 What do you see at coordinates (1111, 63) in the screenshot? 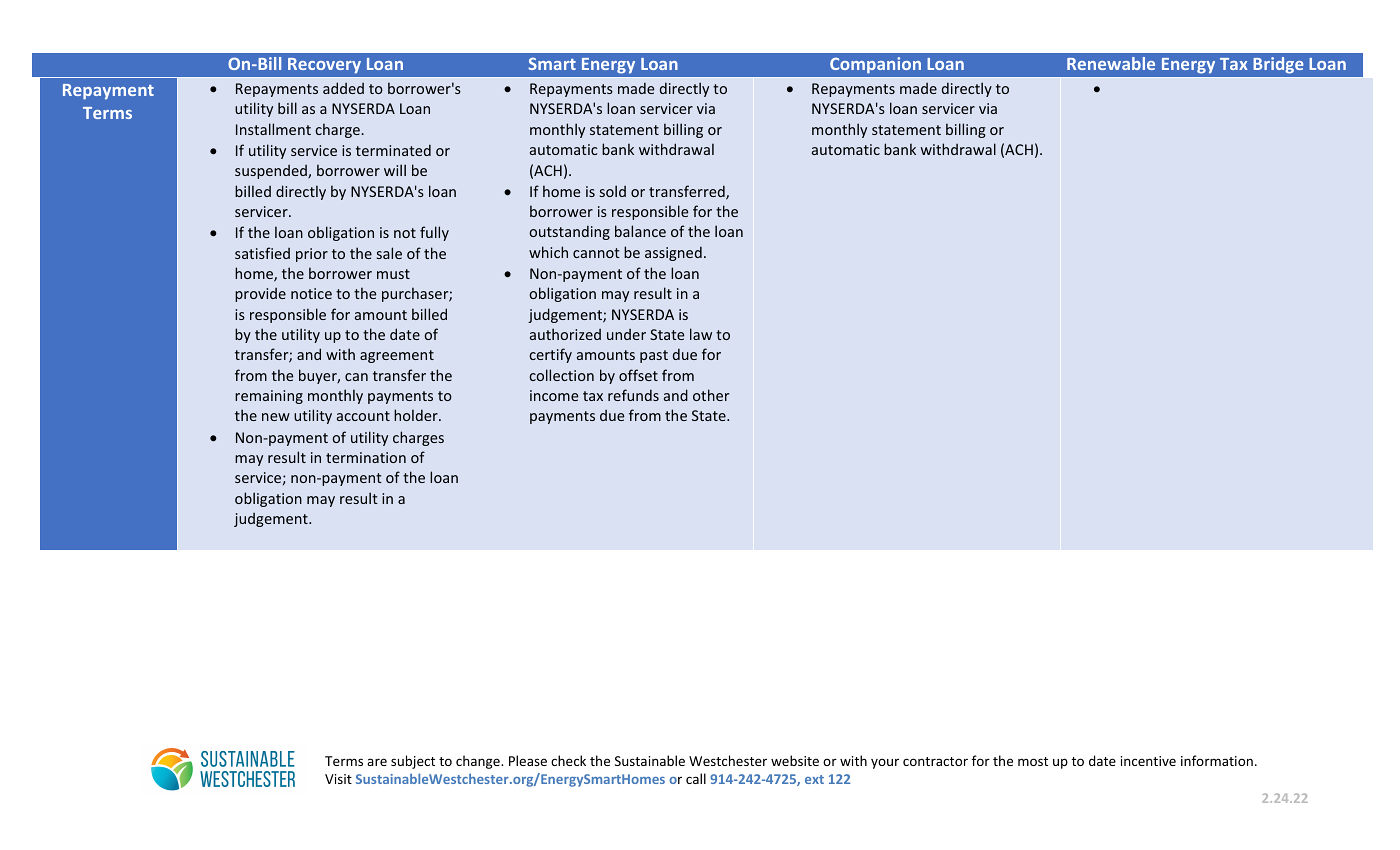
I see `Renewable` at bounding box center [1111, 63].
